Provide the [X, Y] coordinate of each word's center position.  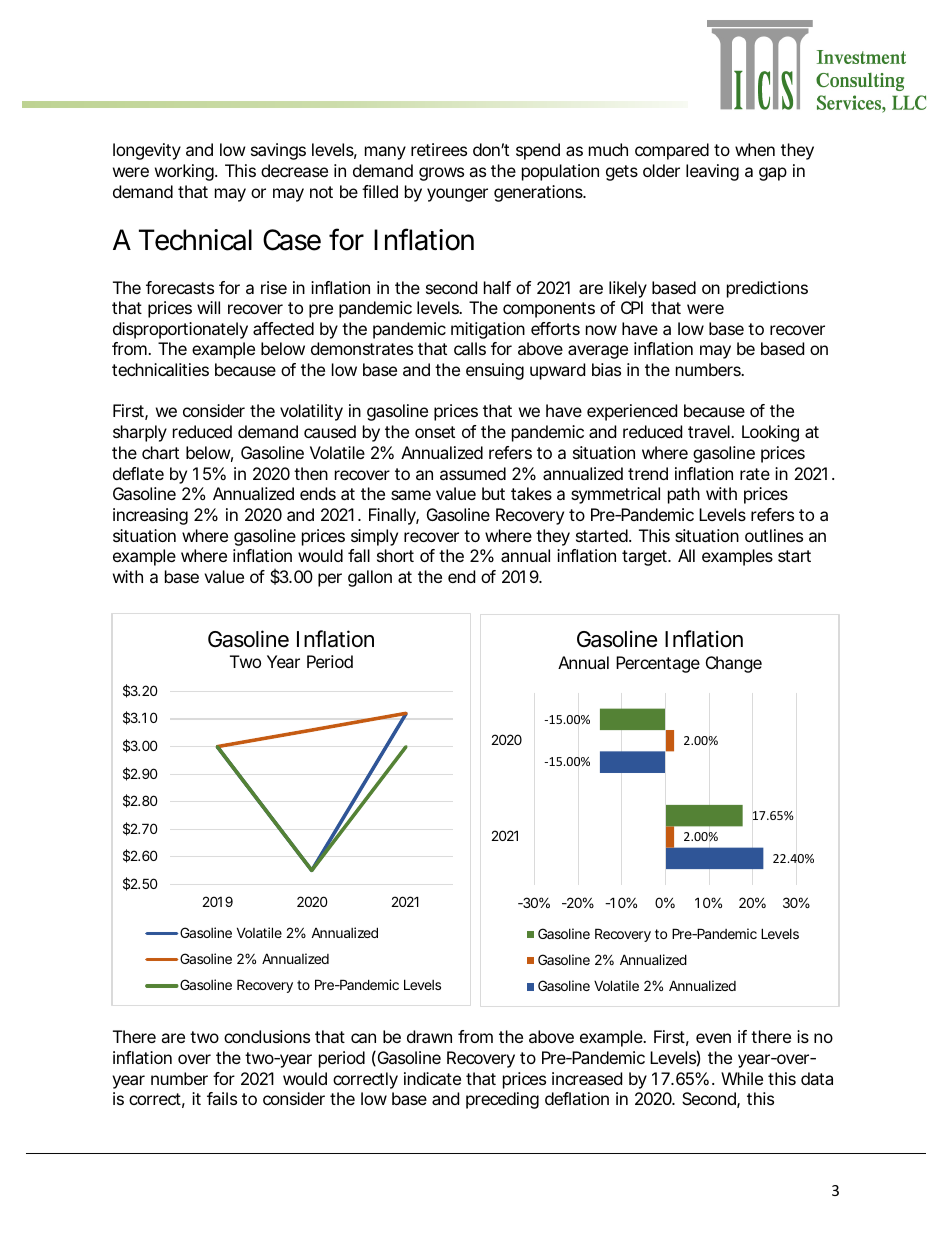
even [713, 1038]
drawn [429, 1036]
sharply [140, 433]
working [184, 172]
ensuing [495, 371]
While [742, 1078]
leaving [712, 172]
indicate [432, 1078]
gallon [370, 578]
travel [710, 431]
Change [734, 664]
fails [222, 1098]
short [395, 555]
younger [457, 195]
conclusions [267, 1036]
